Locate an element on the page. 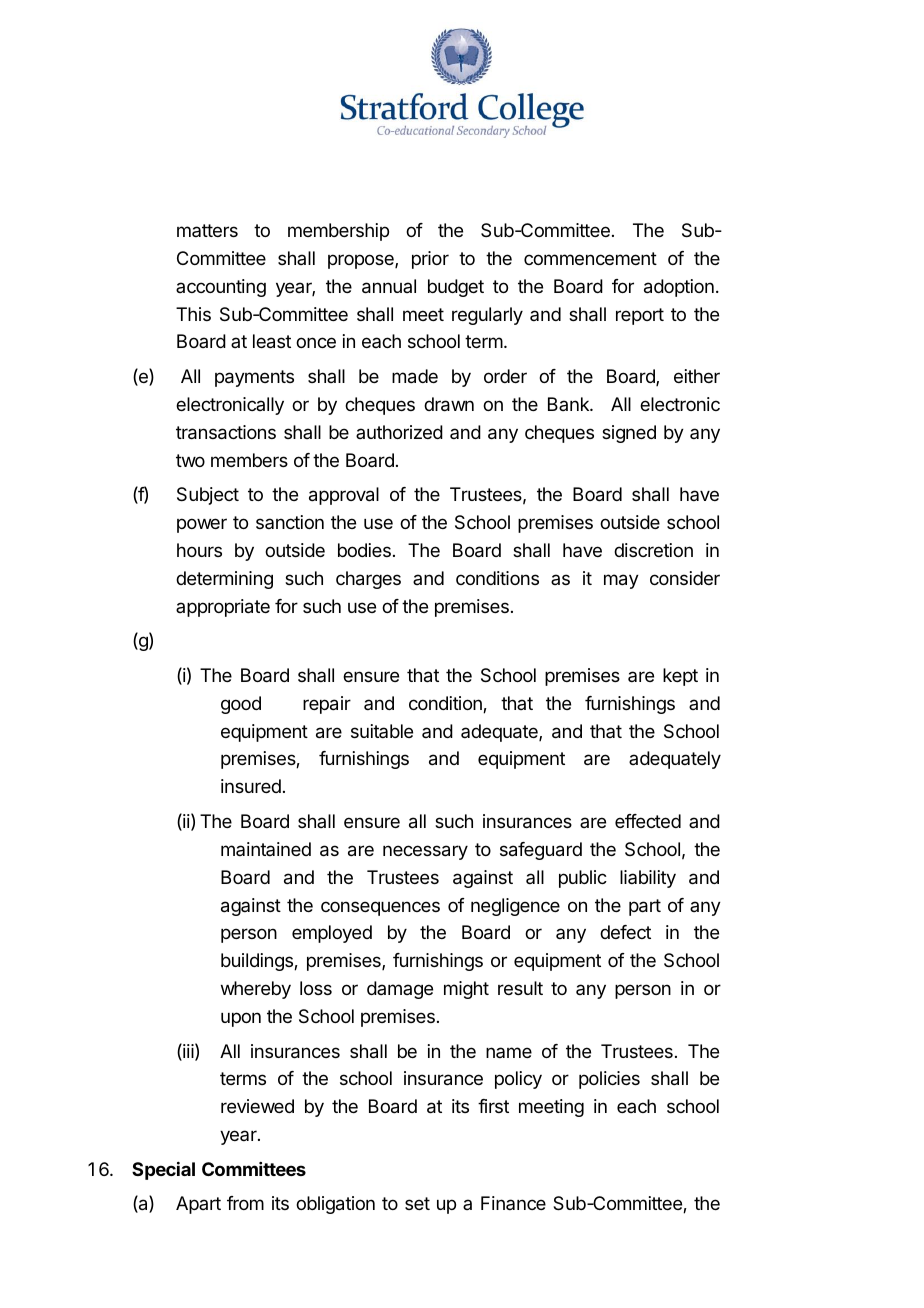  good is located at coordinates (241, 705).
